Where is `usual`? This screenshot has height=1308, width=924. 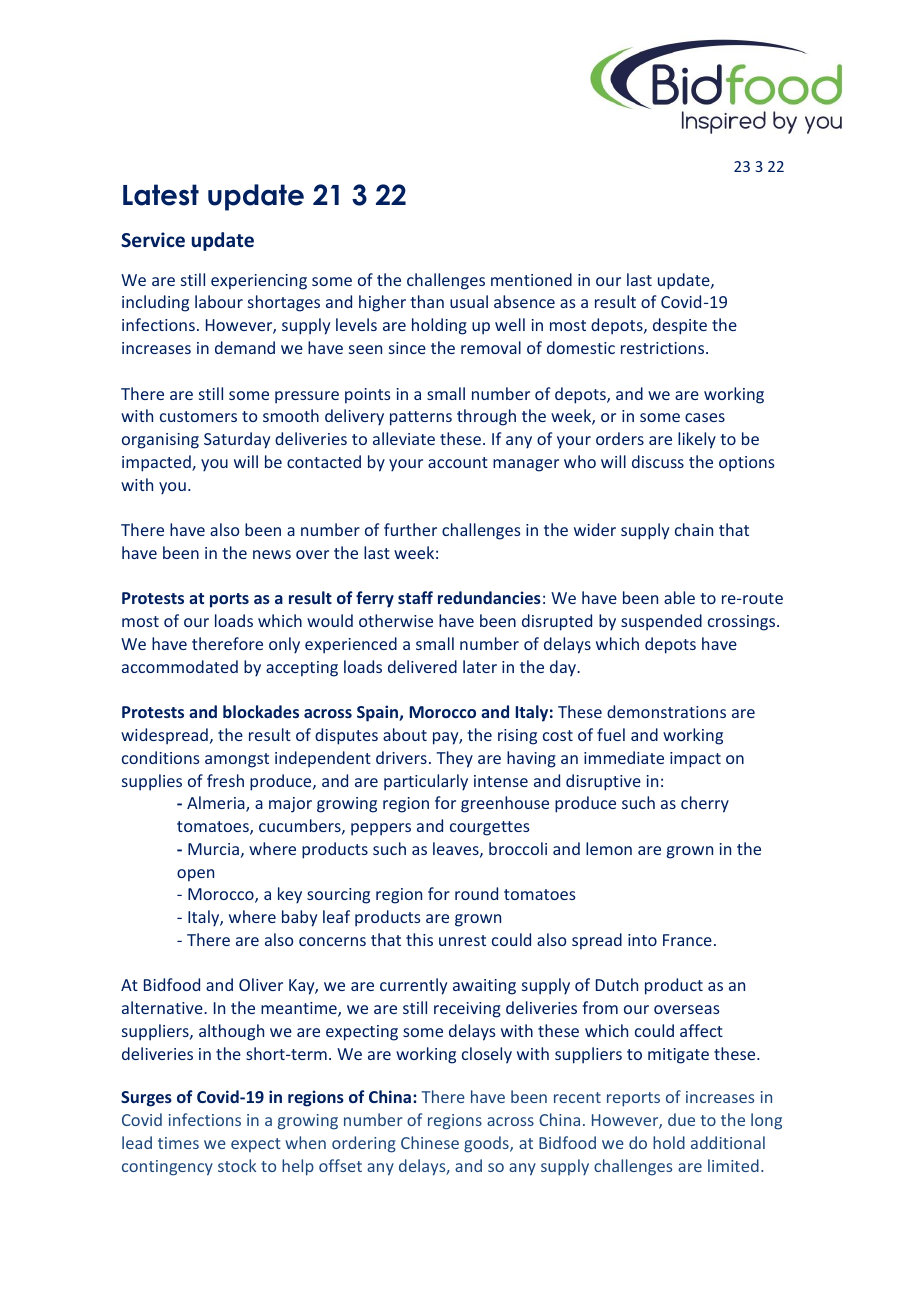 usual is located at coordinates (469, 301).
